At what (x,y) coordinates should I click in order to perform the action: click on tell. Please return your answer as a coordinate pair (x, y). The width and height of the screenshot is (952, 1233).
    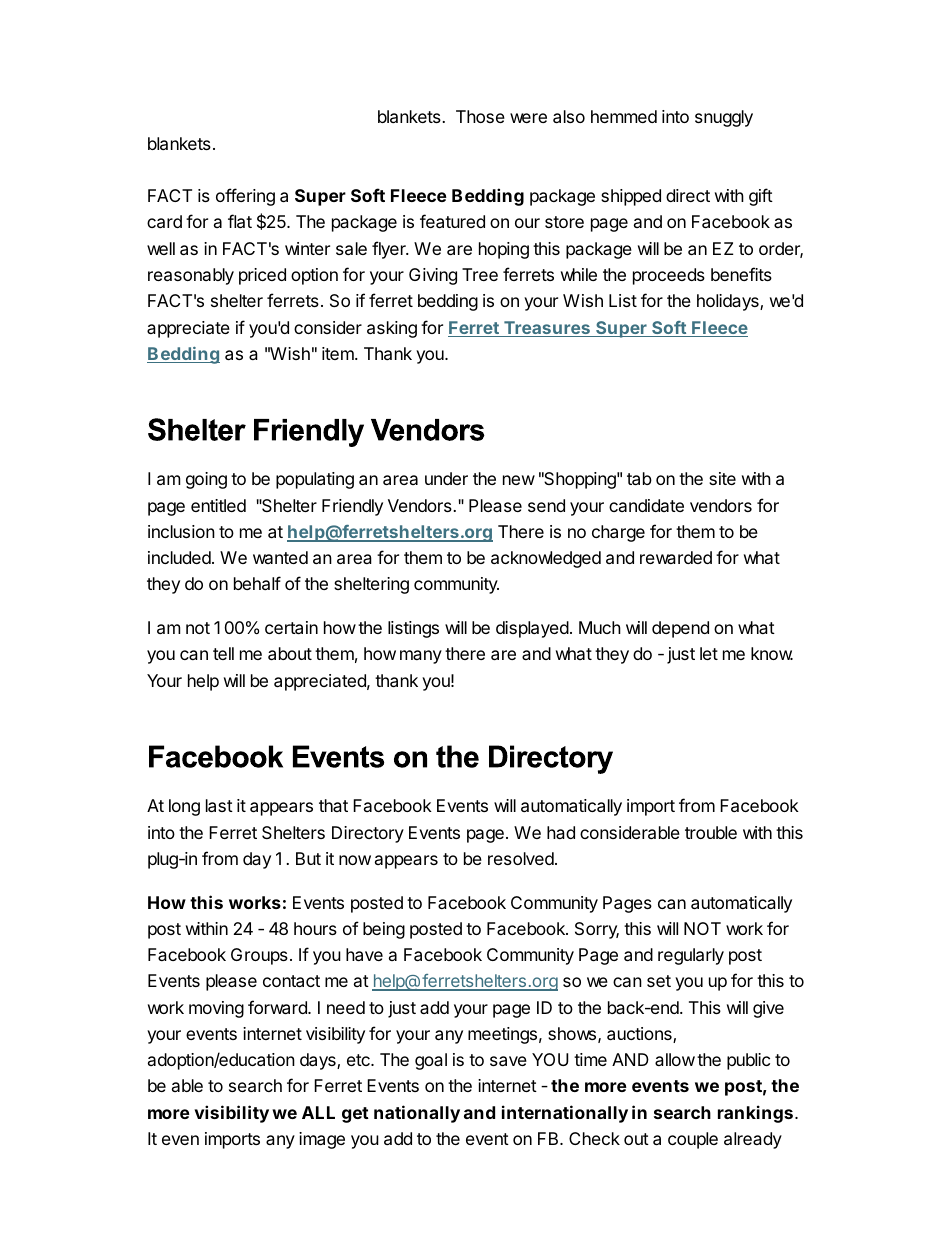
    Looking at the image, I should click on (223, 653).
